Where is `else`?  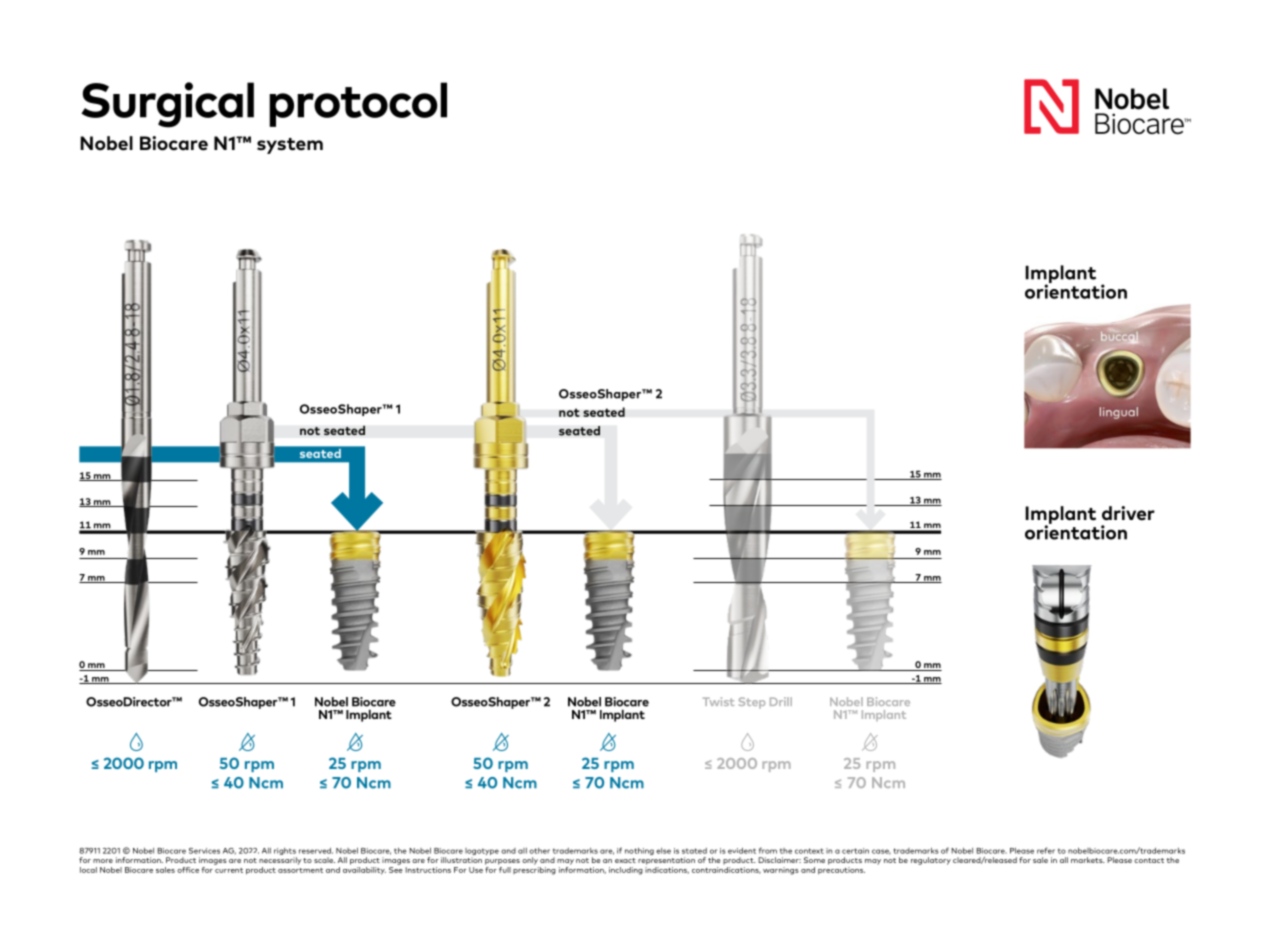
else is located at coordinates (663, 851).
